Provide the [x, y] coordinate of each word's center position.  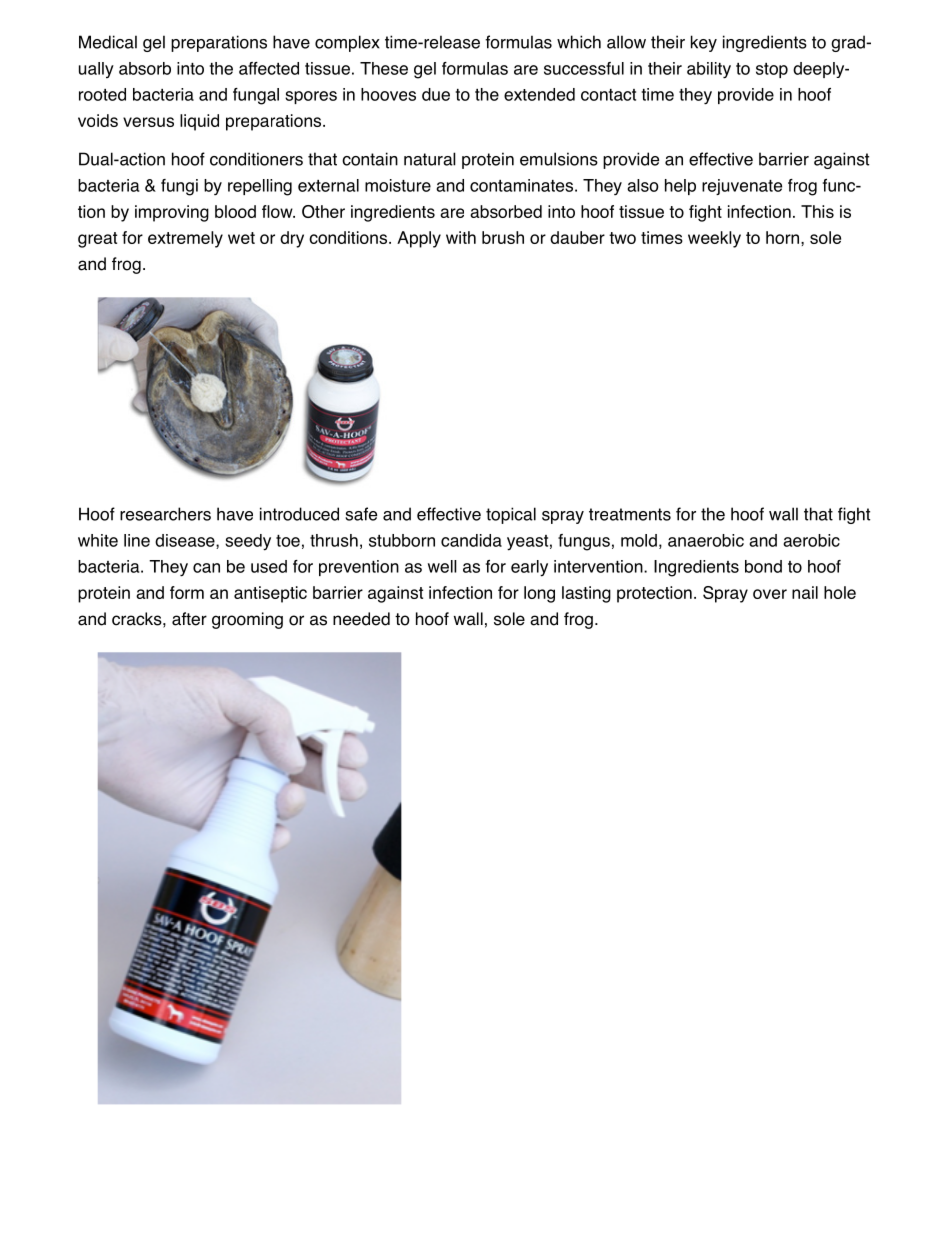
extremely [185, 239]
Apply [419, 239]
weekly [714, 239]
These [384, 68]
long [539, 594]
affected [269, 68]
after [189, 619]
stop [772, 70]
